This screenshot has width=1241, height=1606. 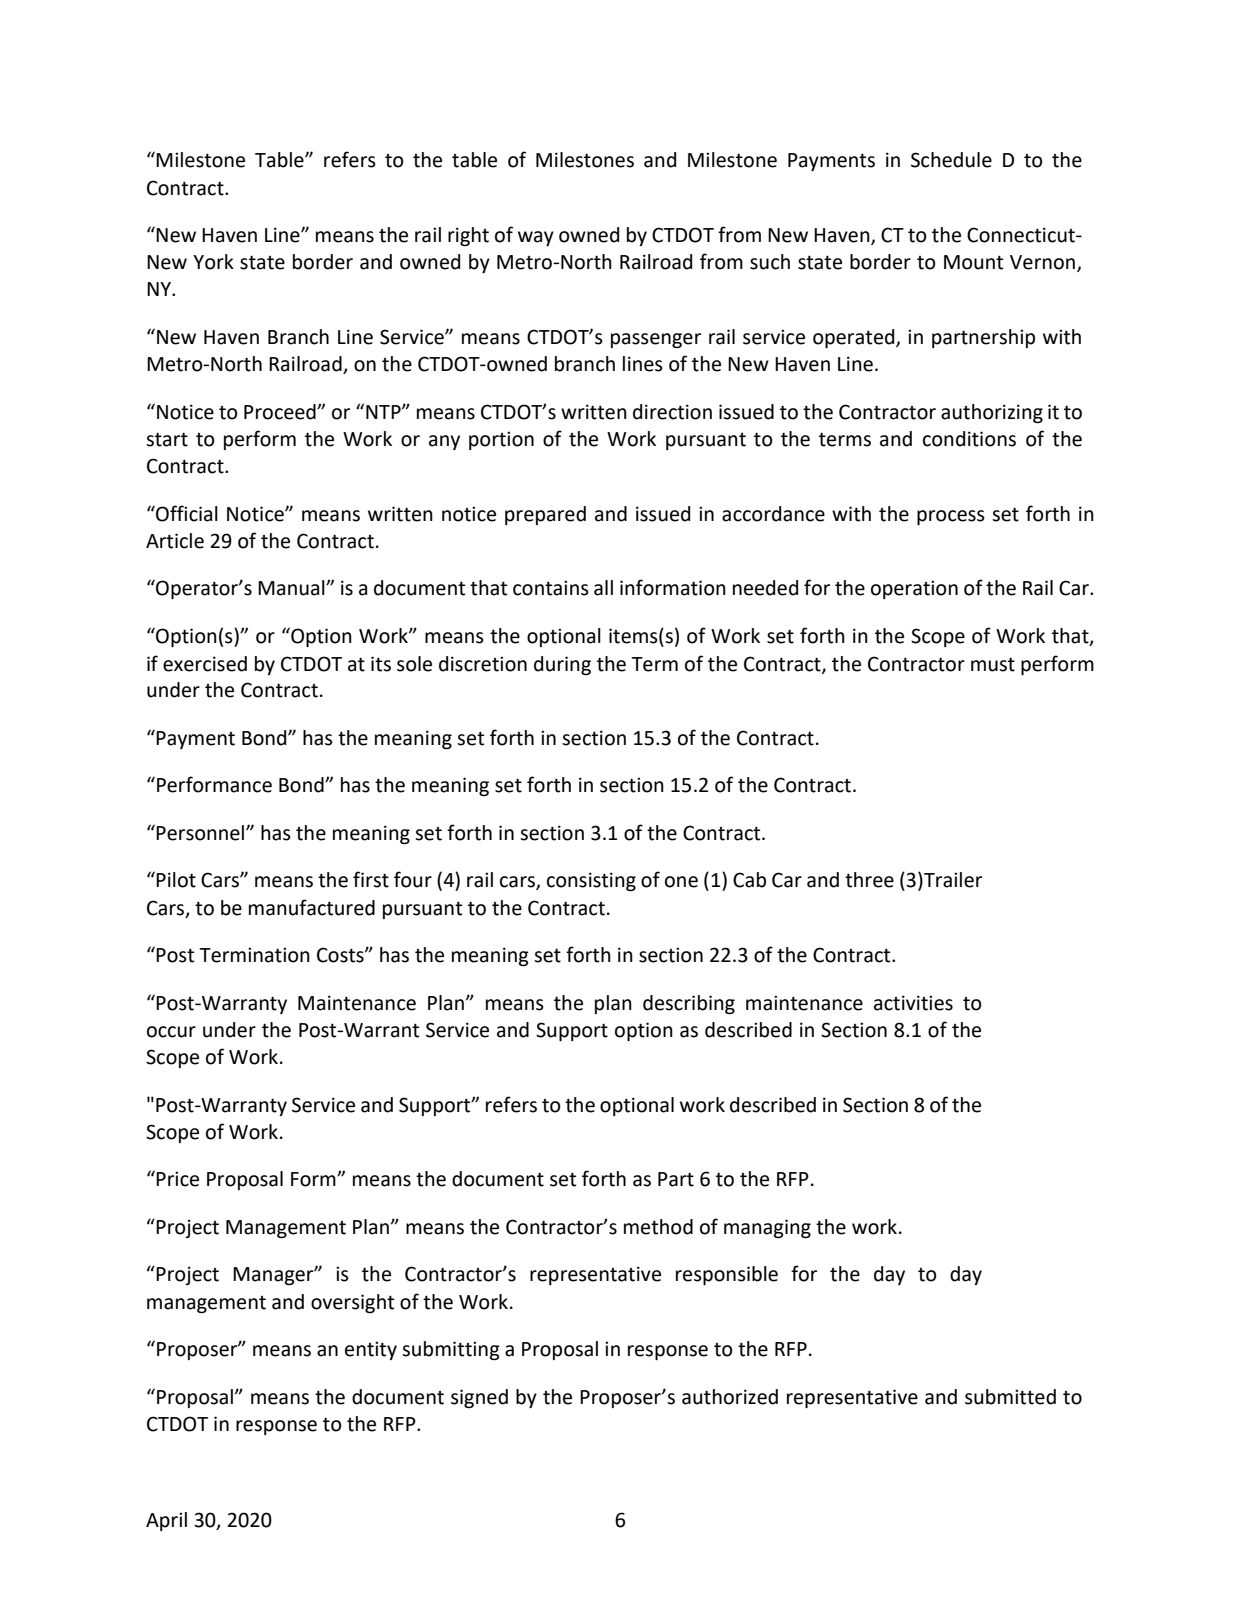 I want to click on method, so click(x=658, y=1227).
